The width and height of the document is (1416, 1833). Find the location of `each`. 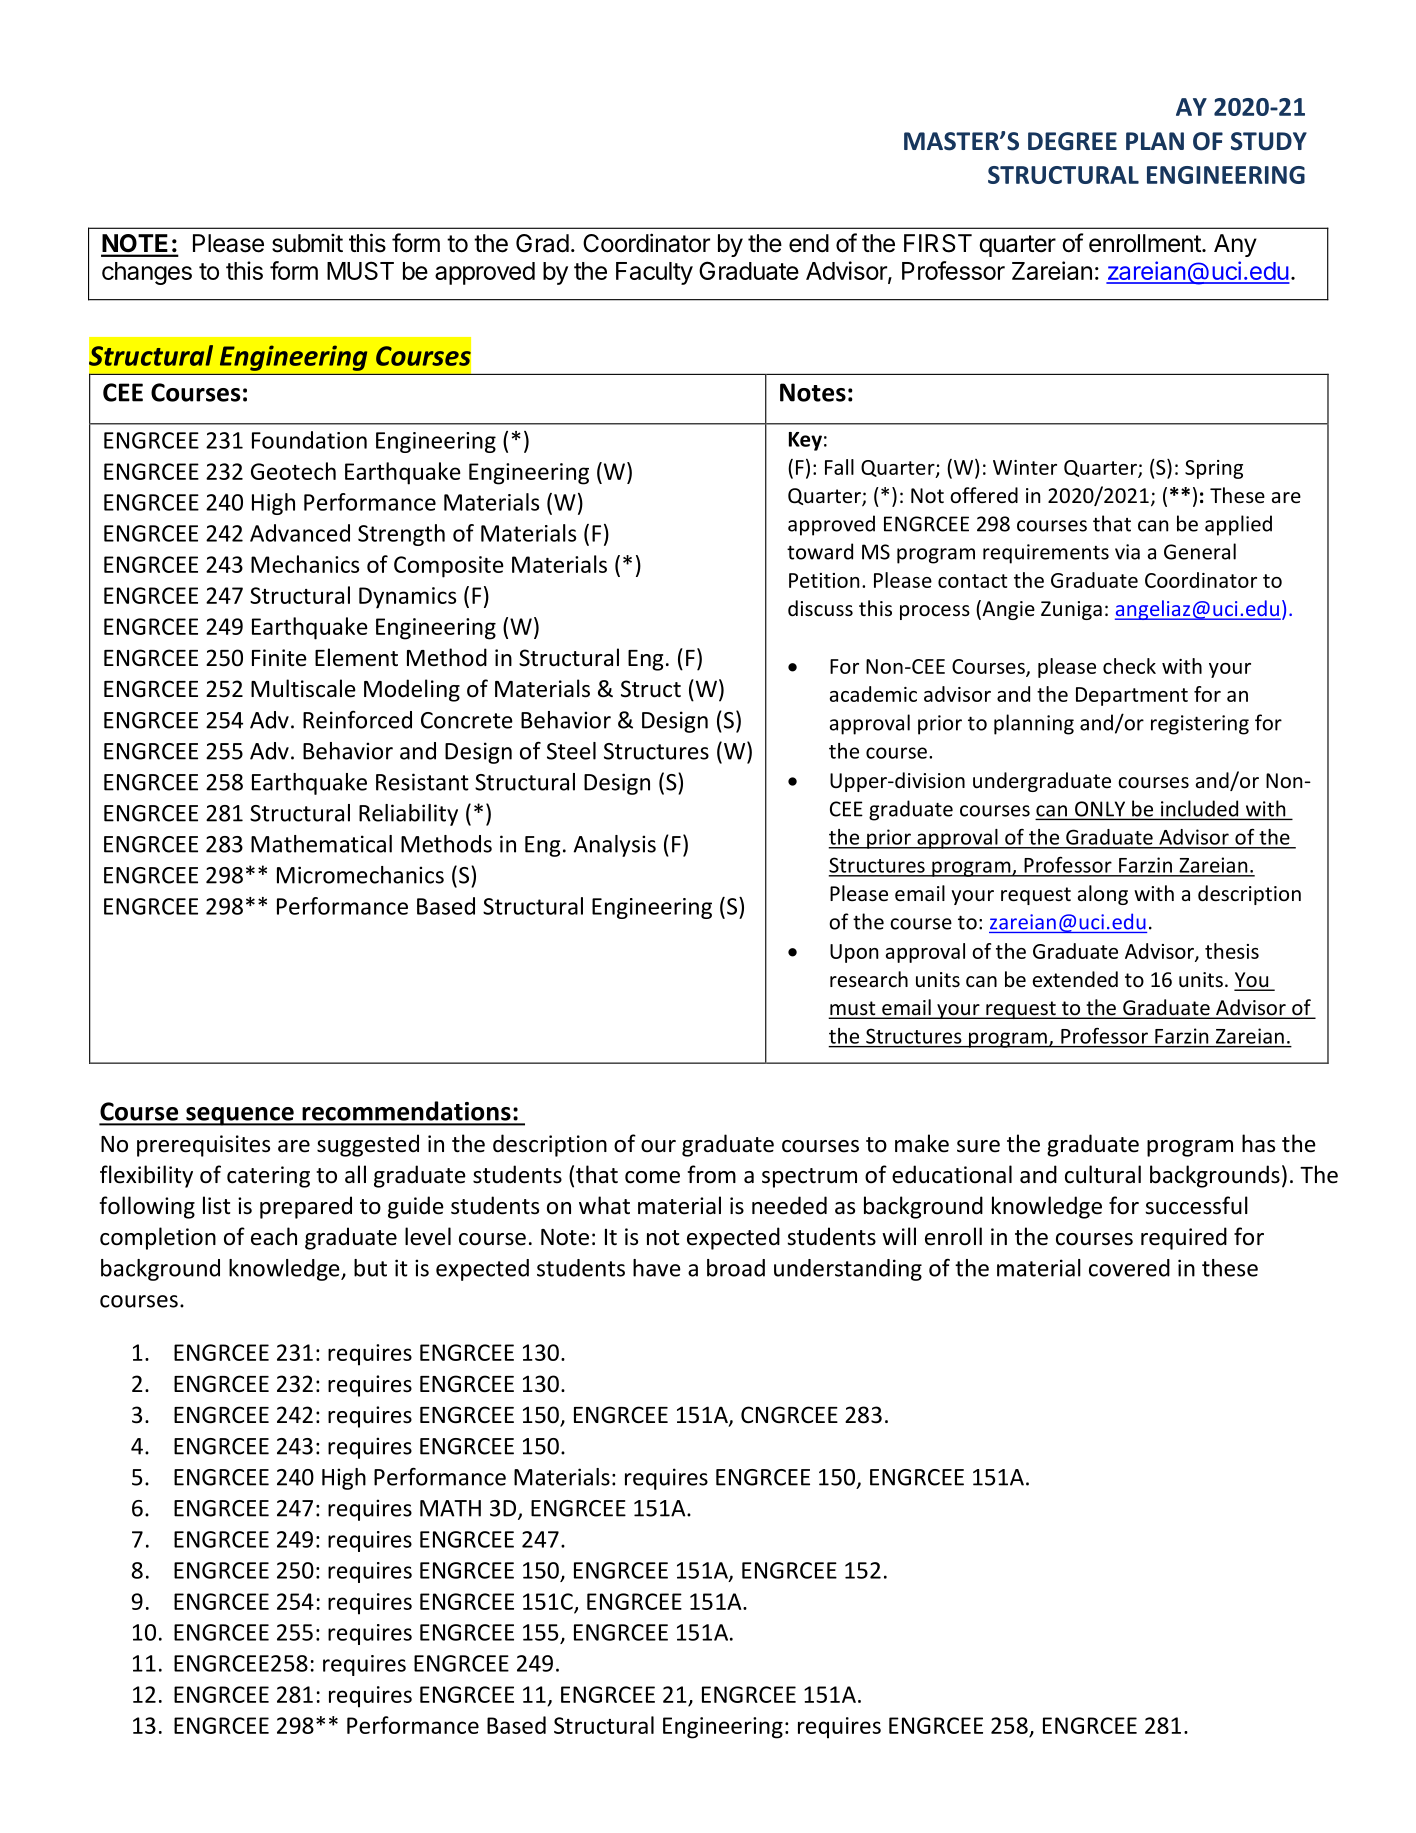

each is located at coordinates (274, 1236).
